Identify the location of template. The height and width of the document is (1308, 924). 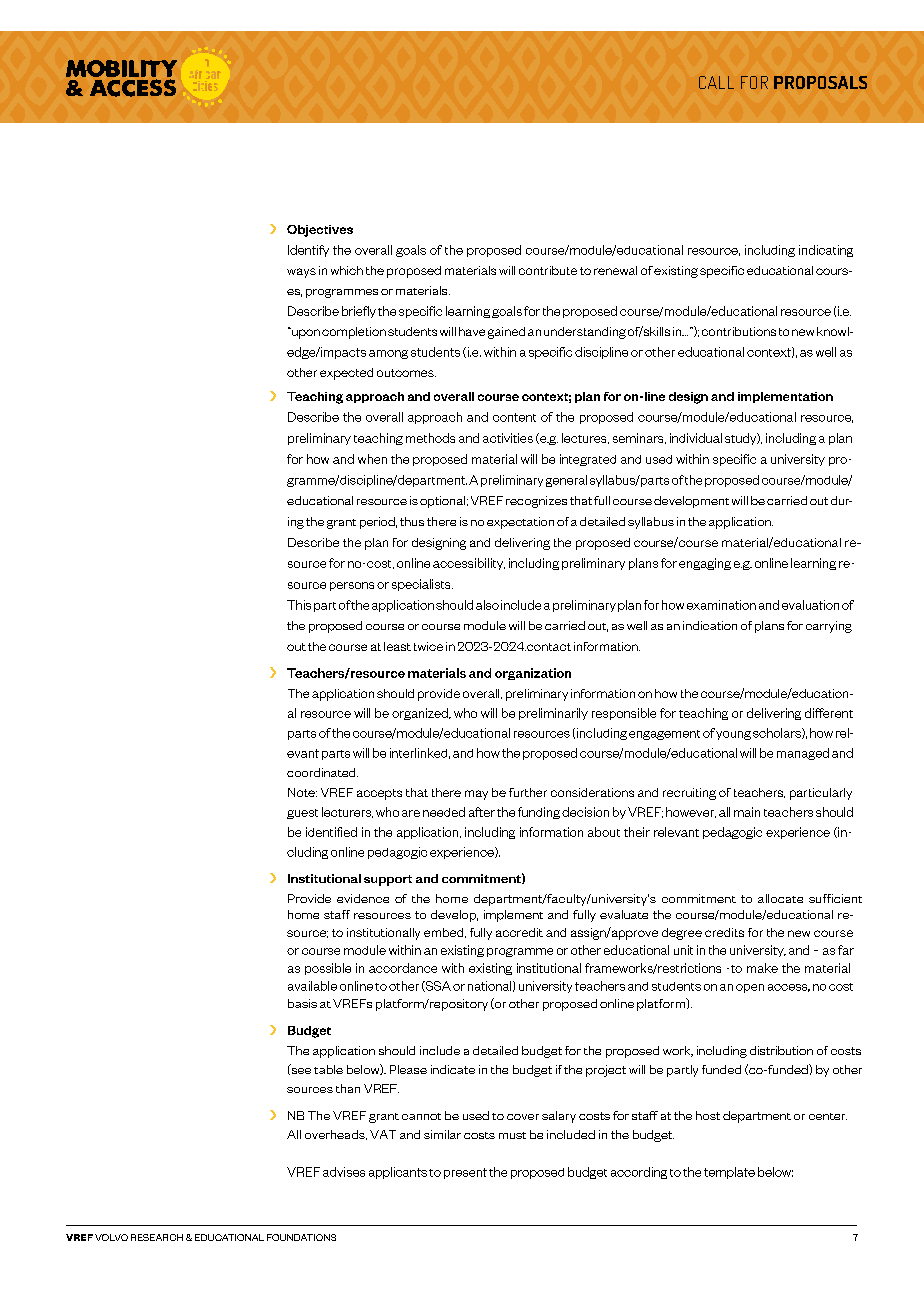
(729, 1173).
